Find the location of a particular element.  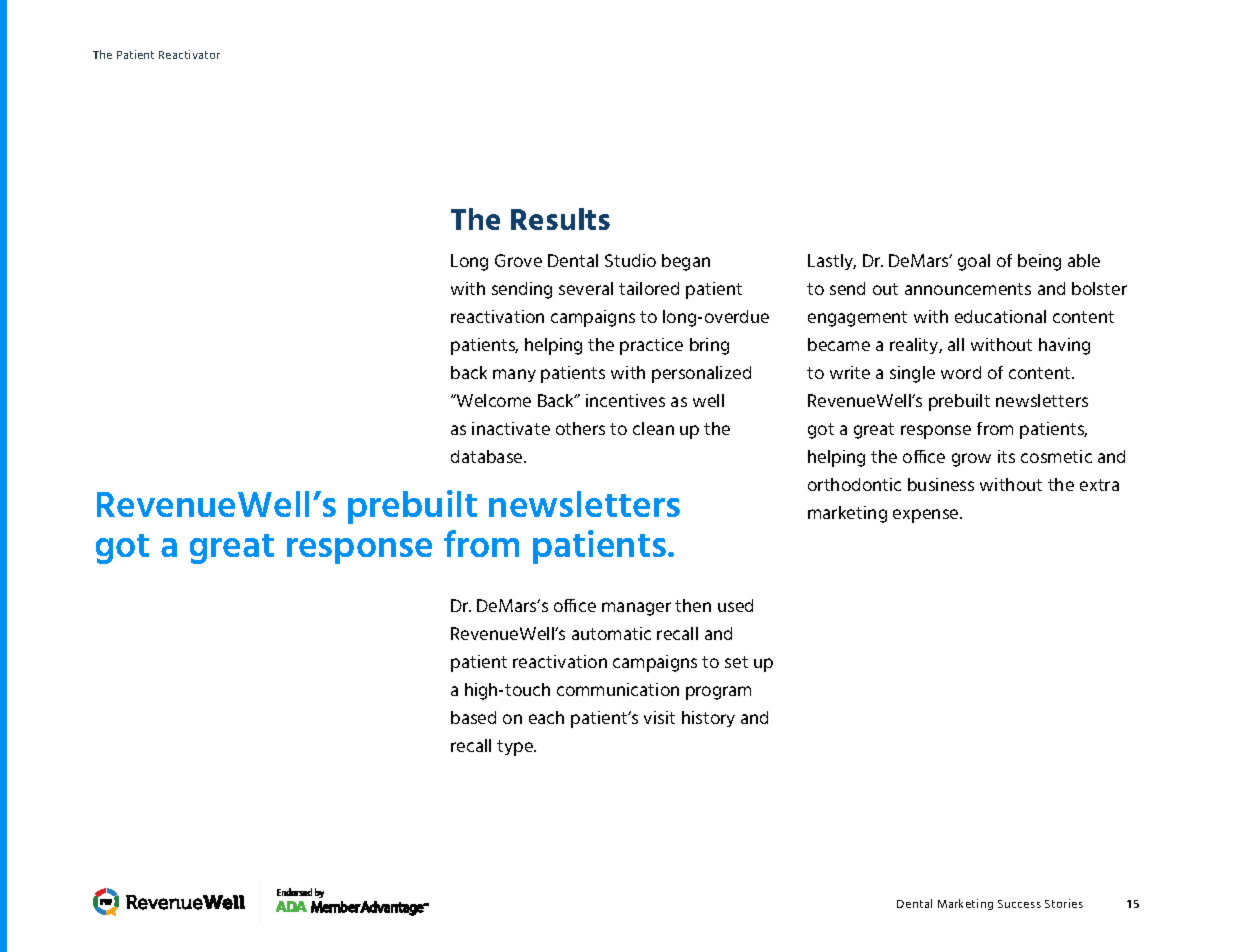

Success is located at coordinates (1019, 904).
